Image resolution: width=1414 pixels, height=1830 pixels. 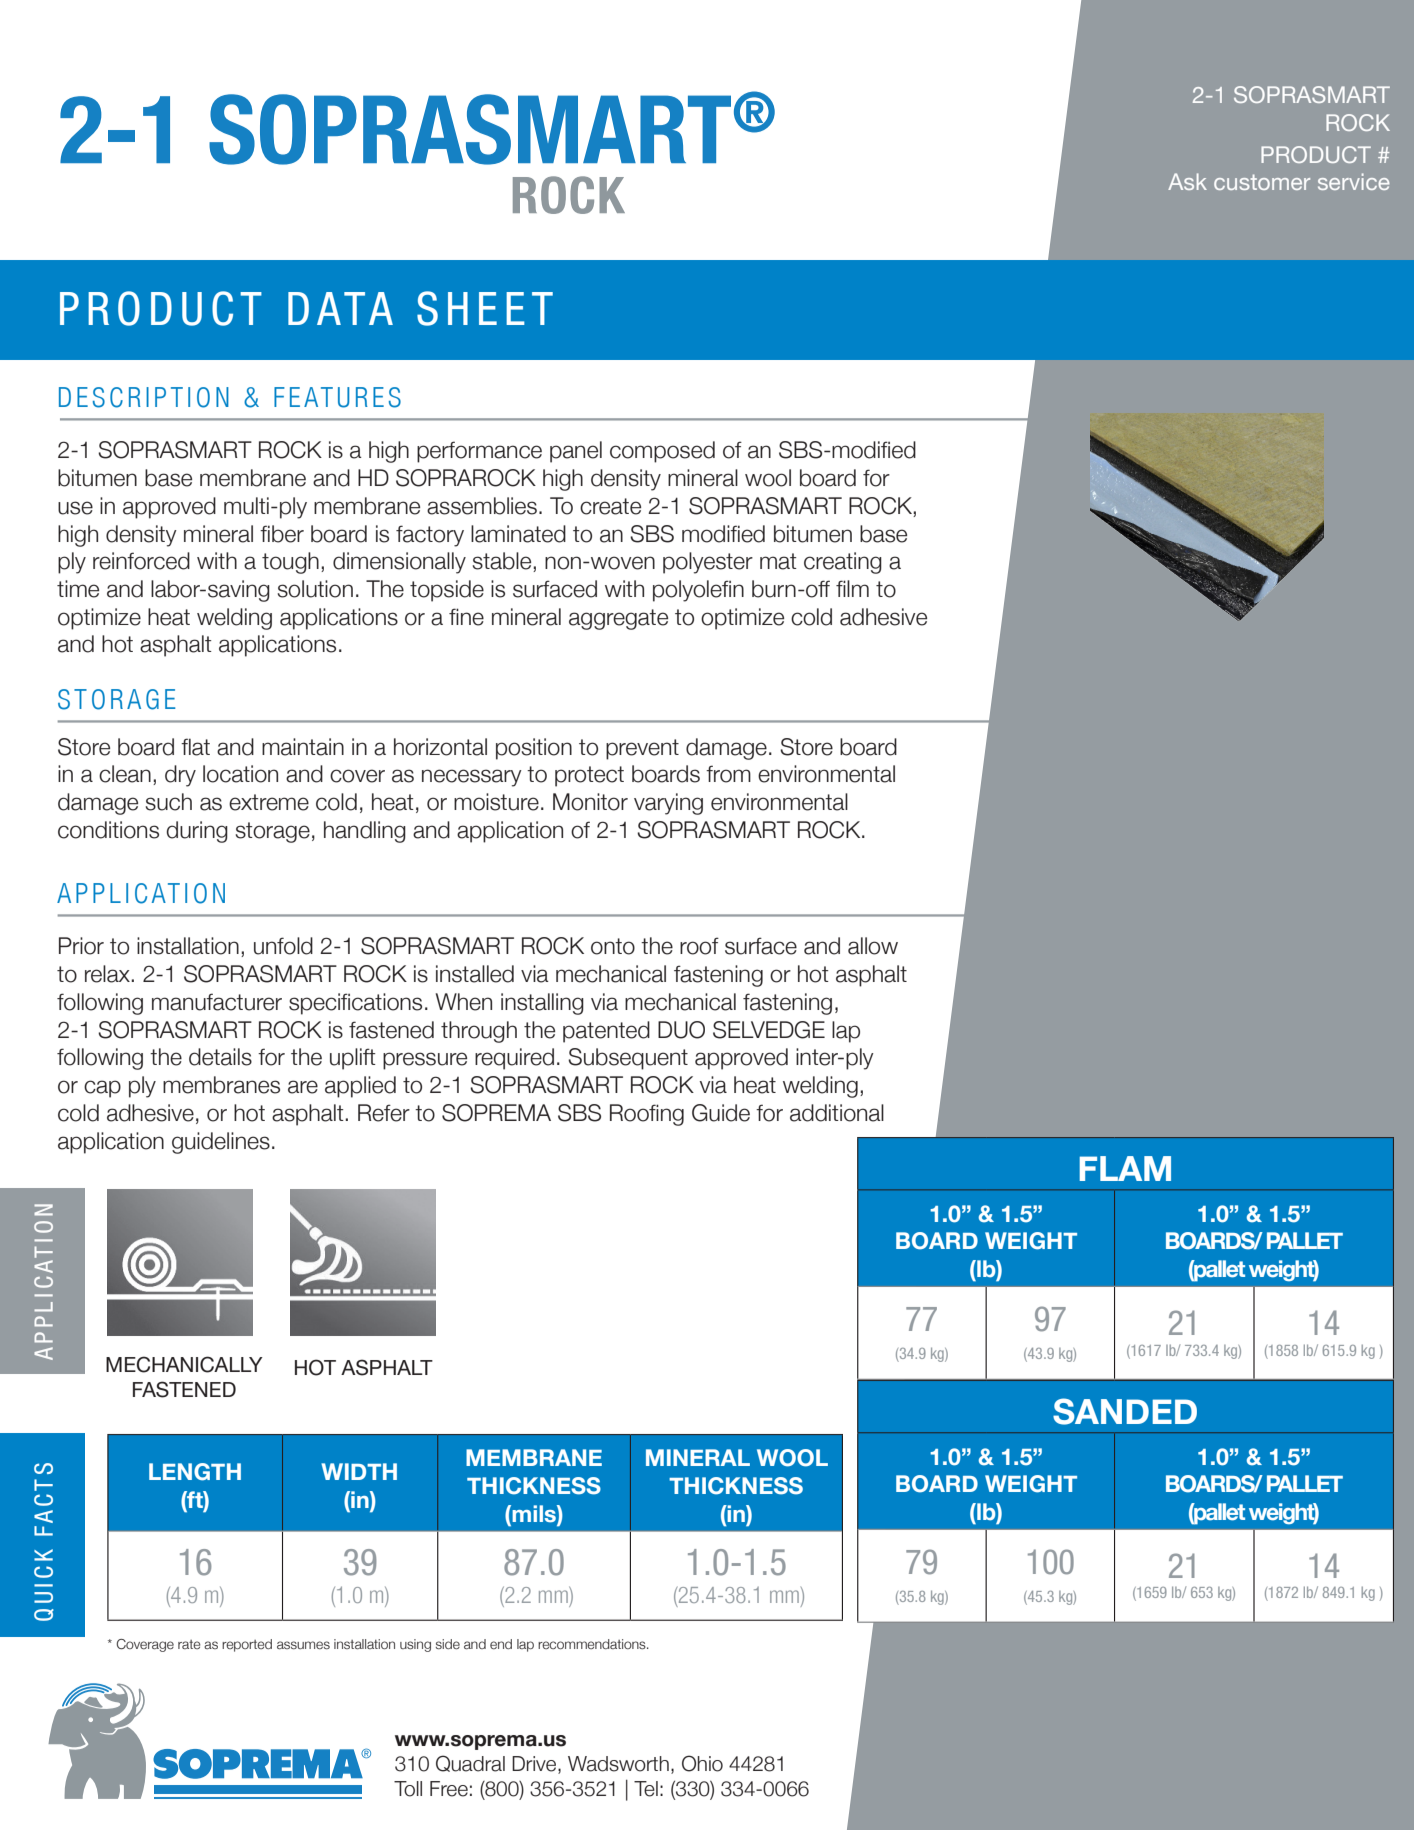 I want to click on FLAM, so click(x=1125, y=1168).
